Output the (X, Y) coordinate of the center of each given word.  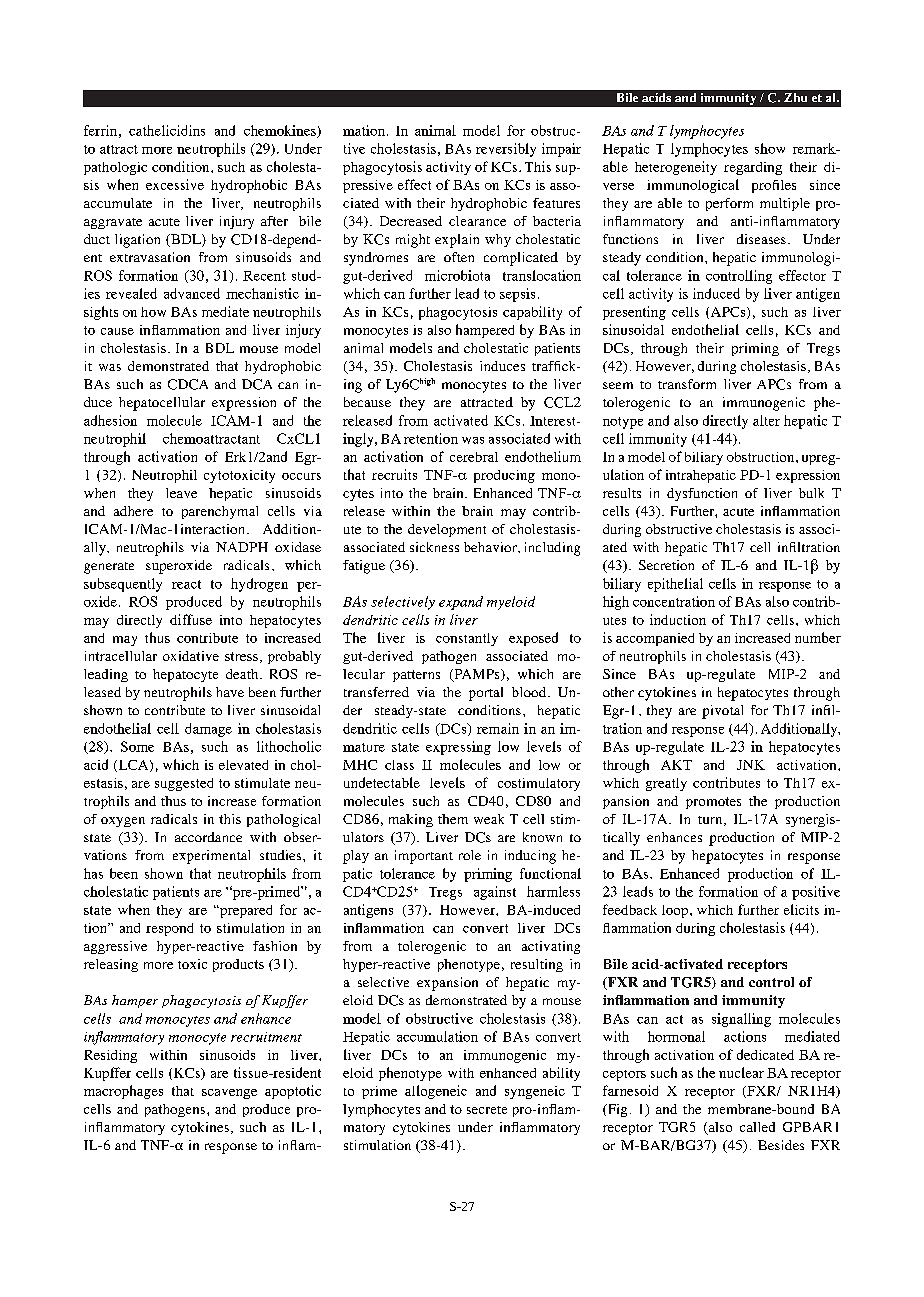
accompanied (655, 639)
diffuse (191, 619)
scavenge (229, 1094)
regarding (753, 168)
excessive (175, 184)
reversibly (506, 150)
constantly (467, 639)
